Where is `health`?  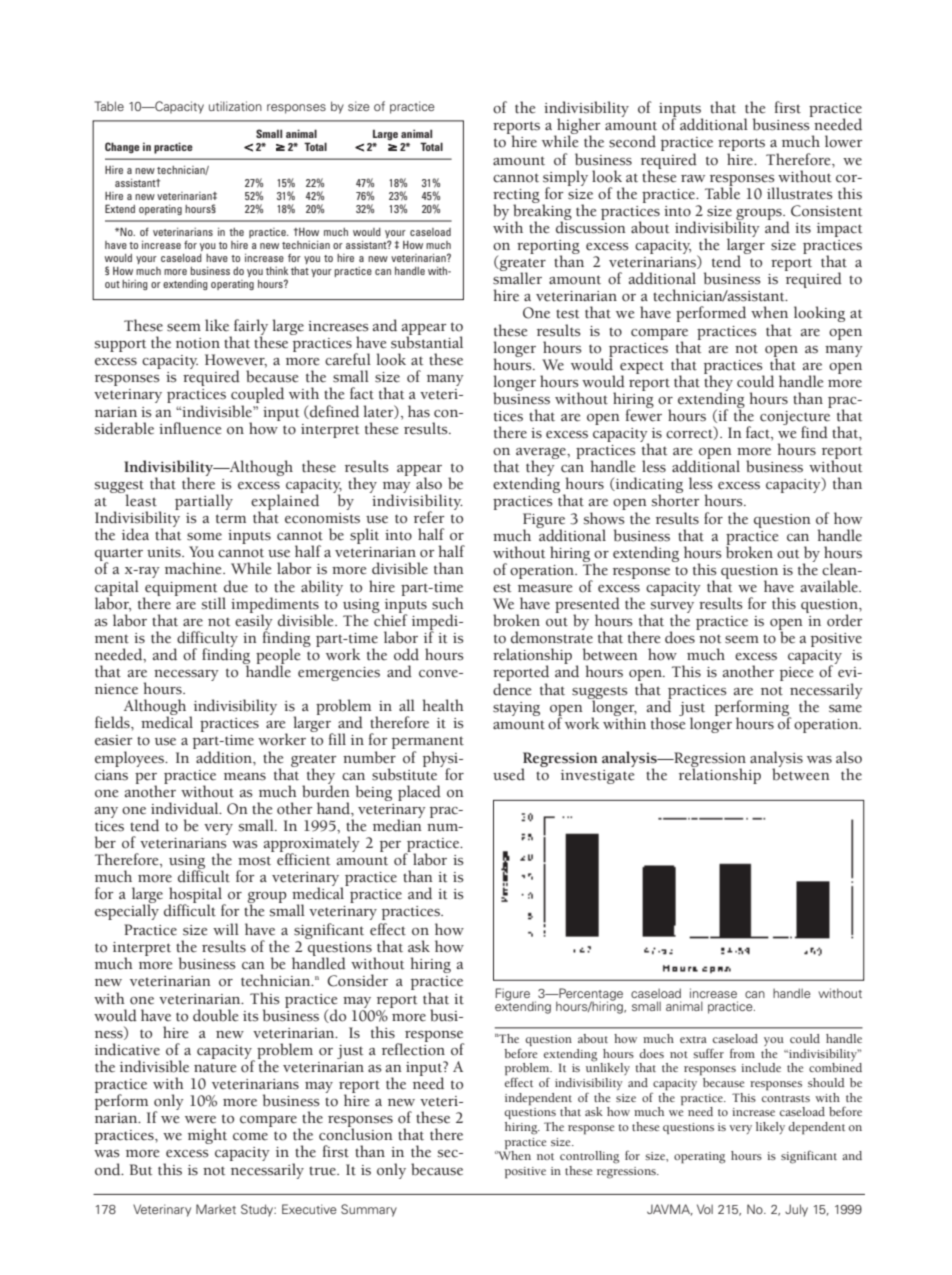
health is located at coordinates (443, 705).
